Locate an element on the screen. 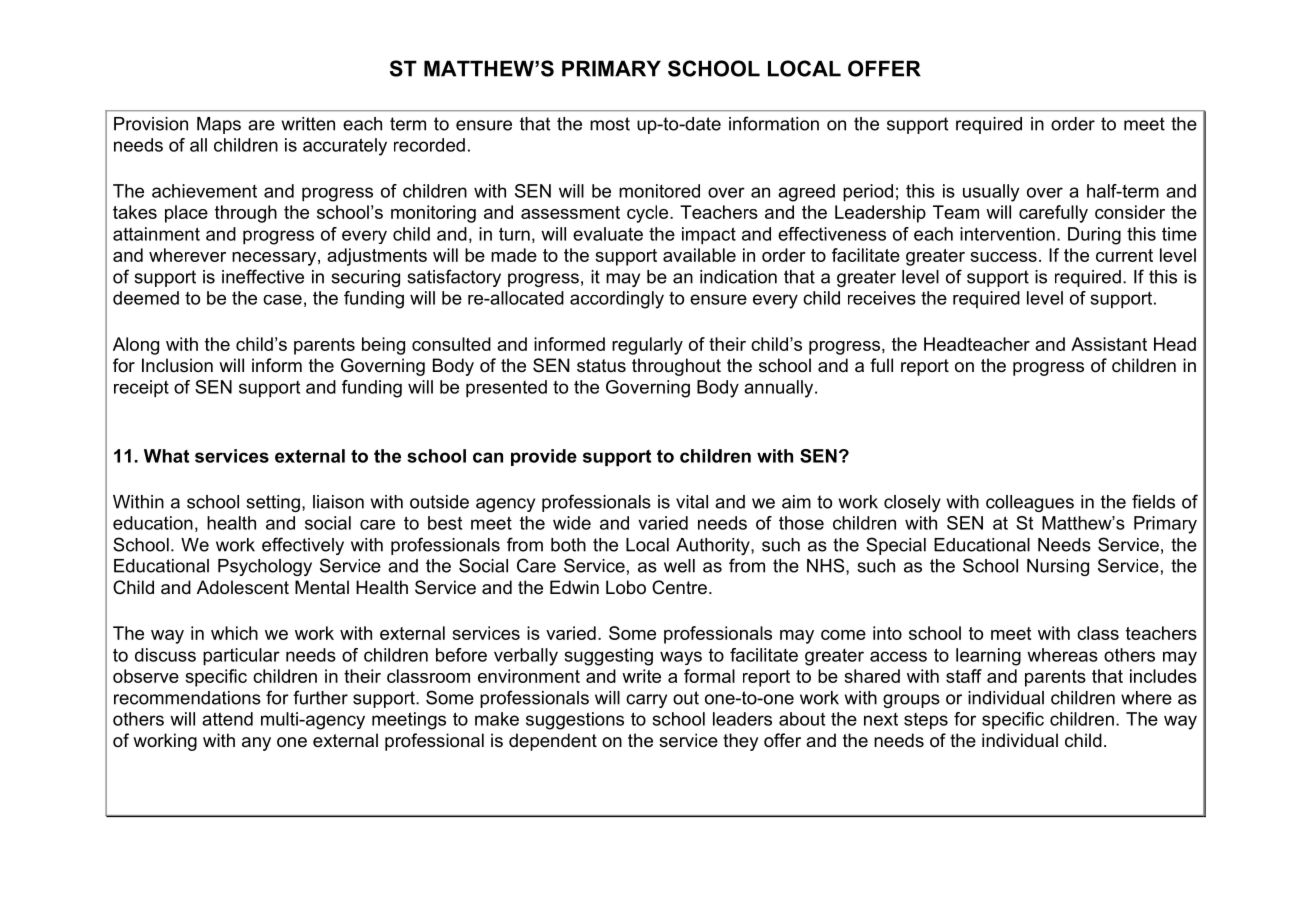 This screenshot has width=1308, height=924. Maps is located at coordinates (219, 125).
